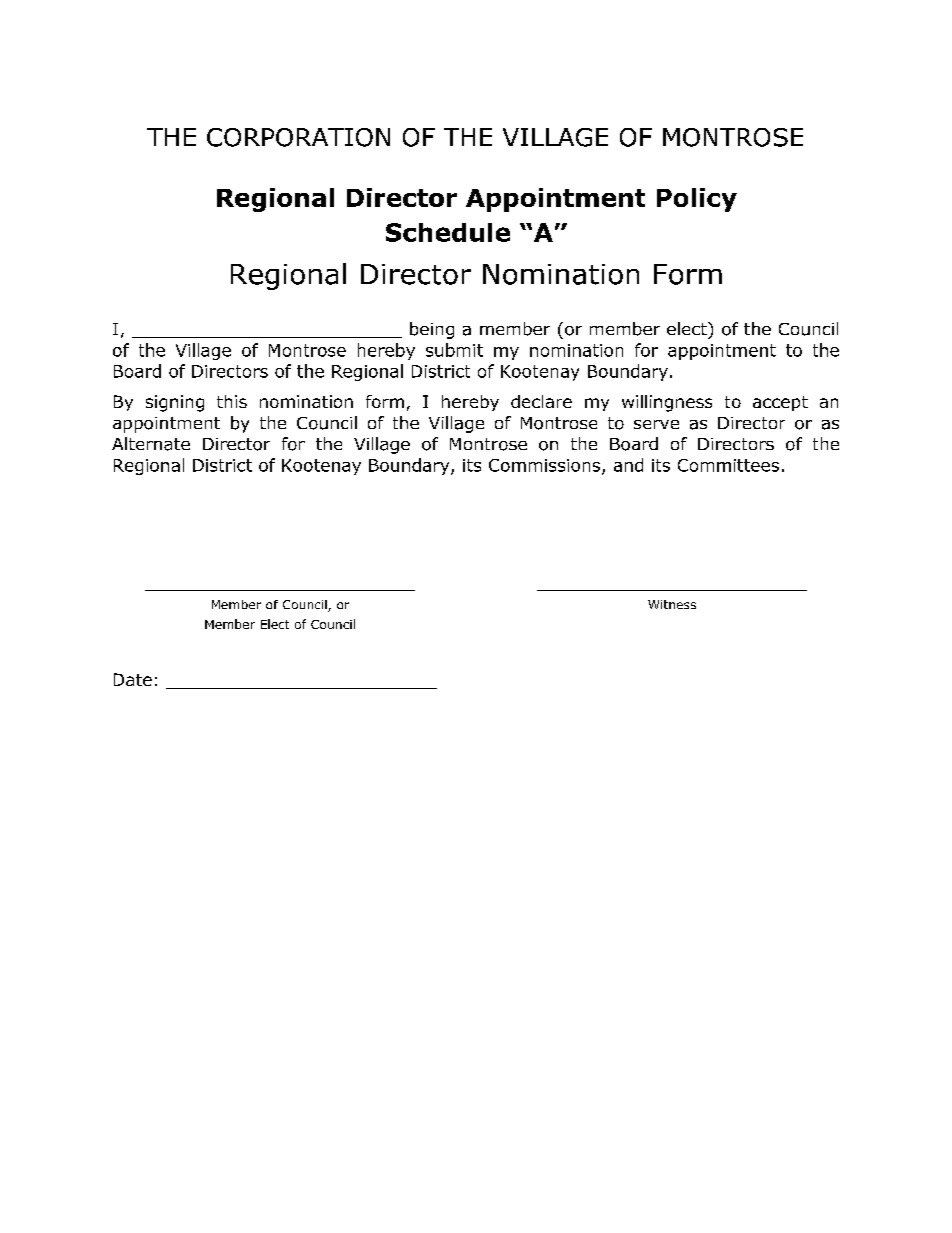 The height and width of the image is (1233, 952). I want to click on Schedule, so click(448, 232).
